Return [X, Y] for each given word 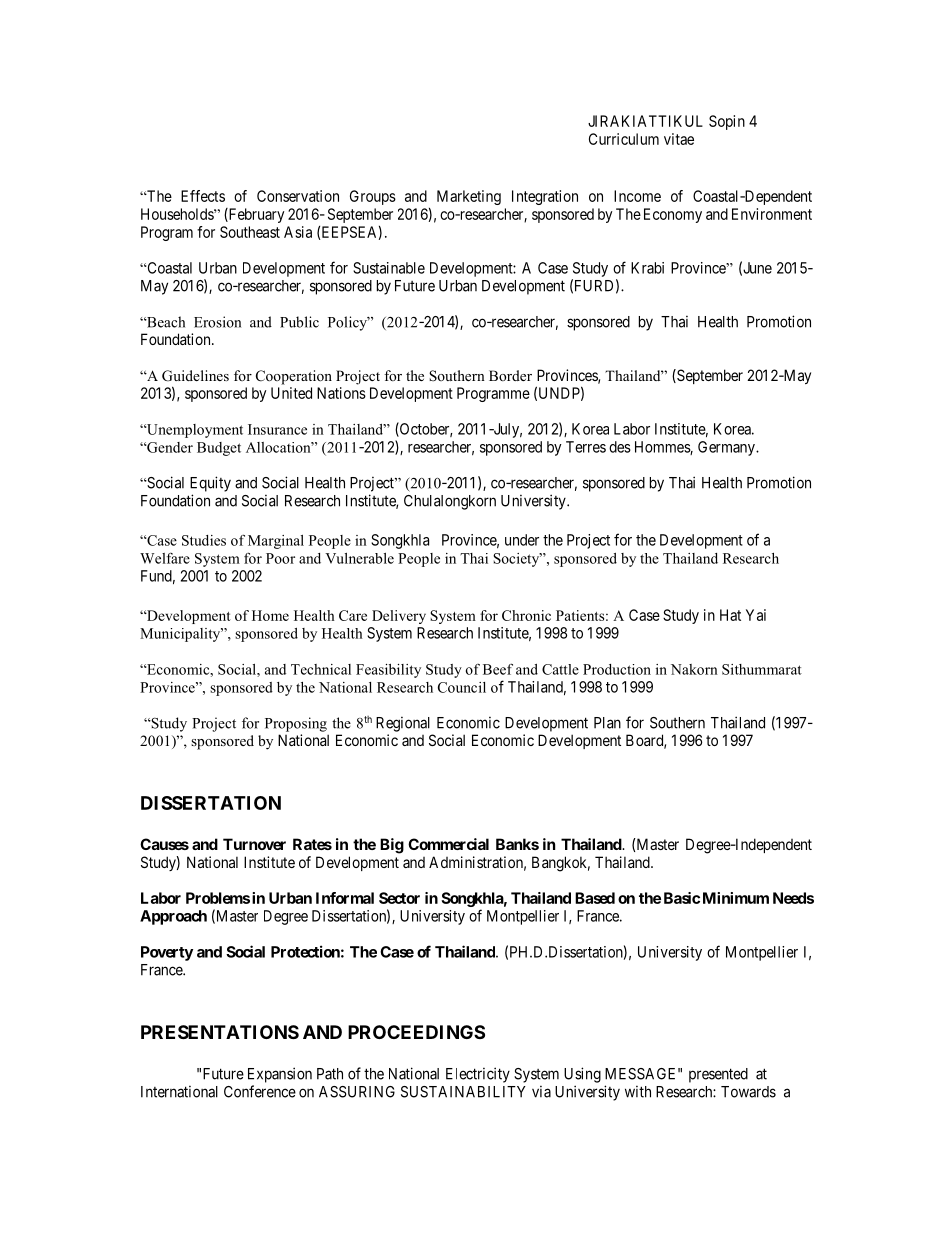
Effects [203, 196]
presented [718, 1075]
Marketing [469, 197]
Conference [260, 1091]
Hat [730, 615]
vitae [679, 139]
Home [270, 615]
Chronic [526, 615]
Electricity [478, 1075]
